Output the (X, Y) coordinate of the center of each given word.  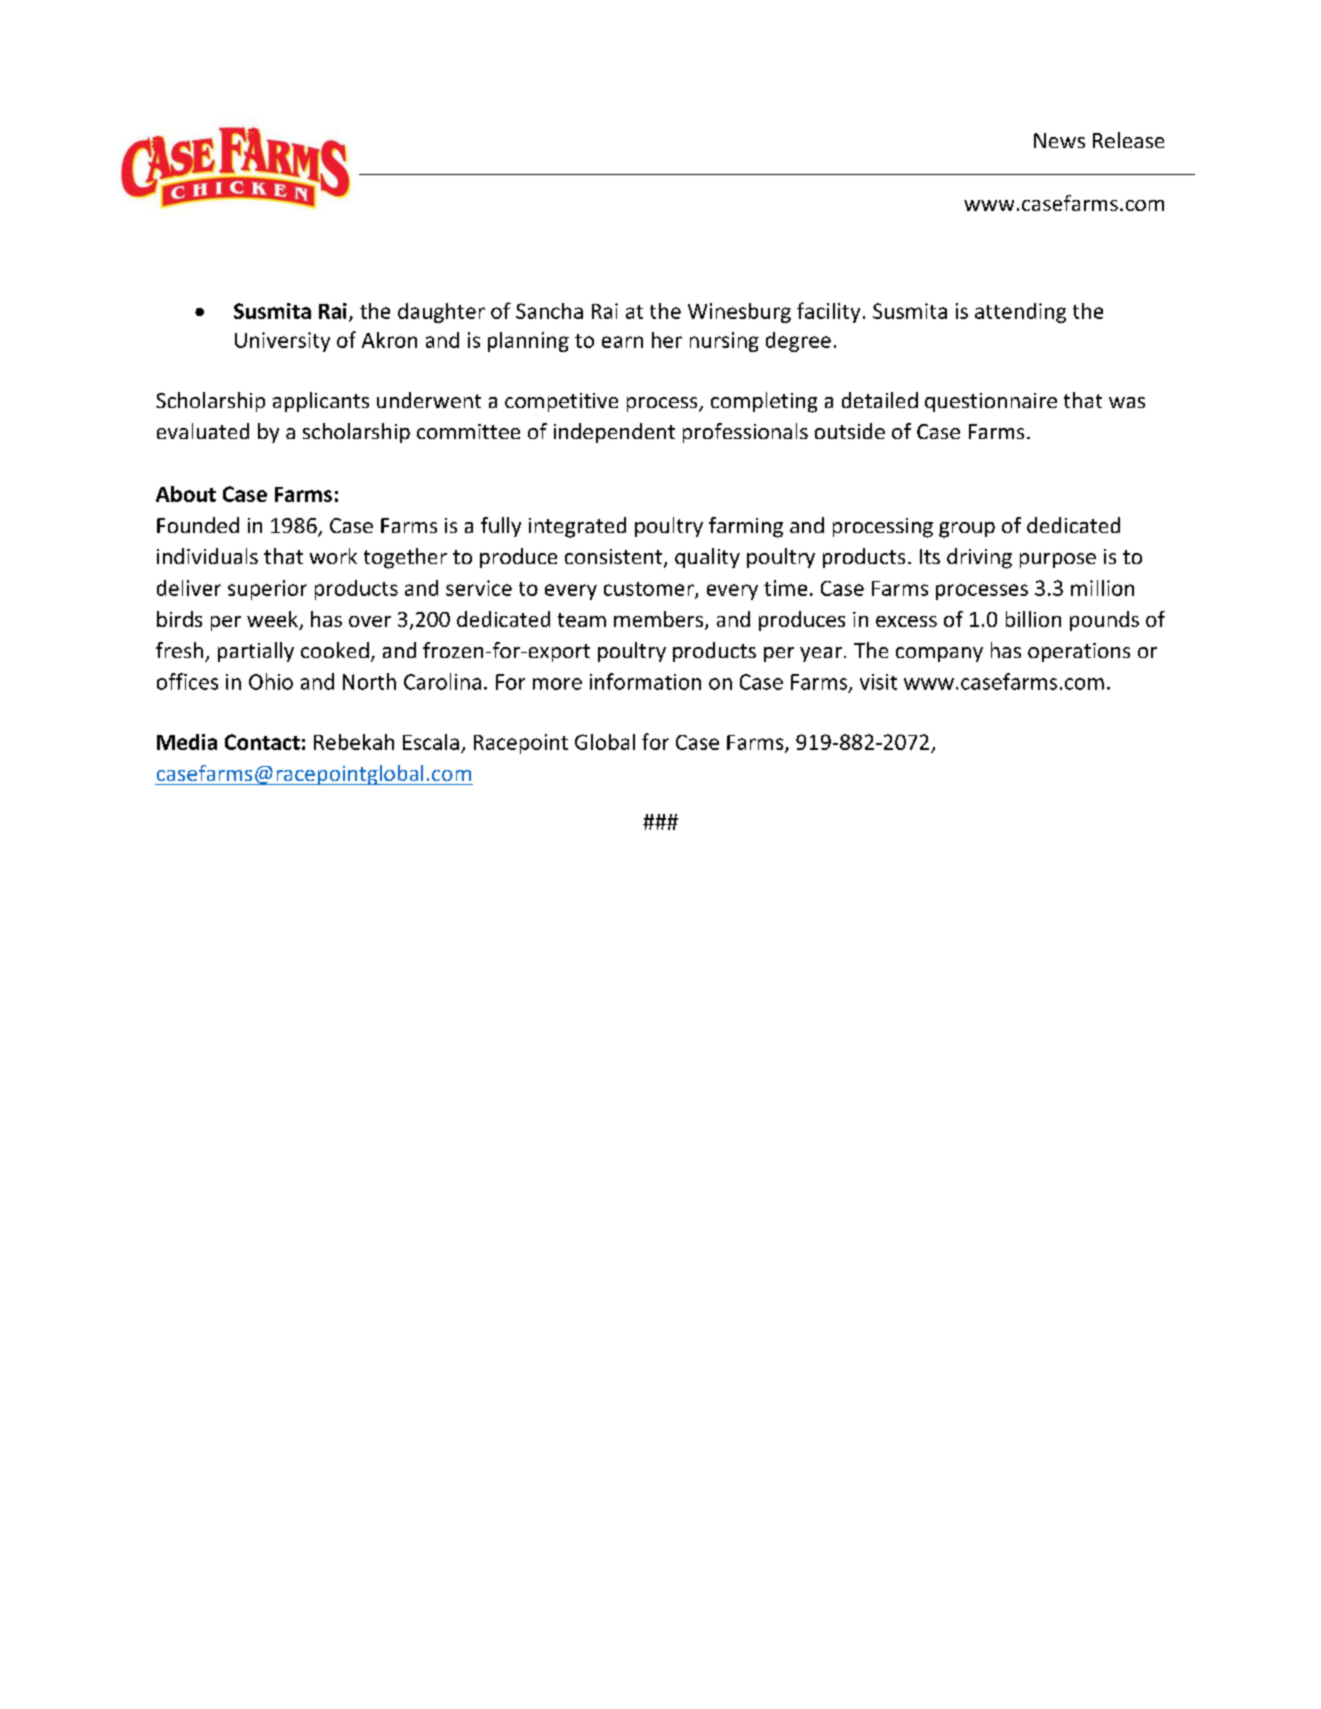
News (1059, 140)
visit (878, 682)
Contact (262, 742)
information (645, 681)
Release (1128, 140)
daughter (441, 313)
